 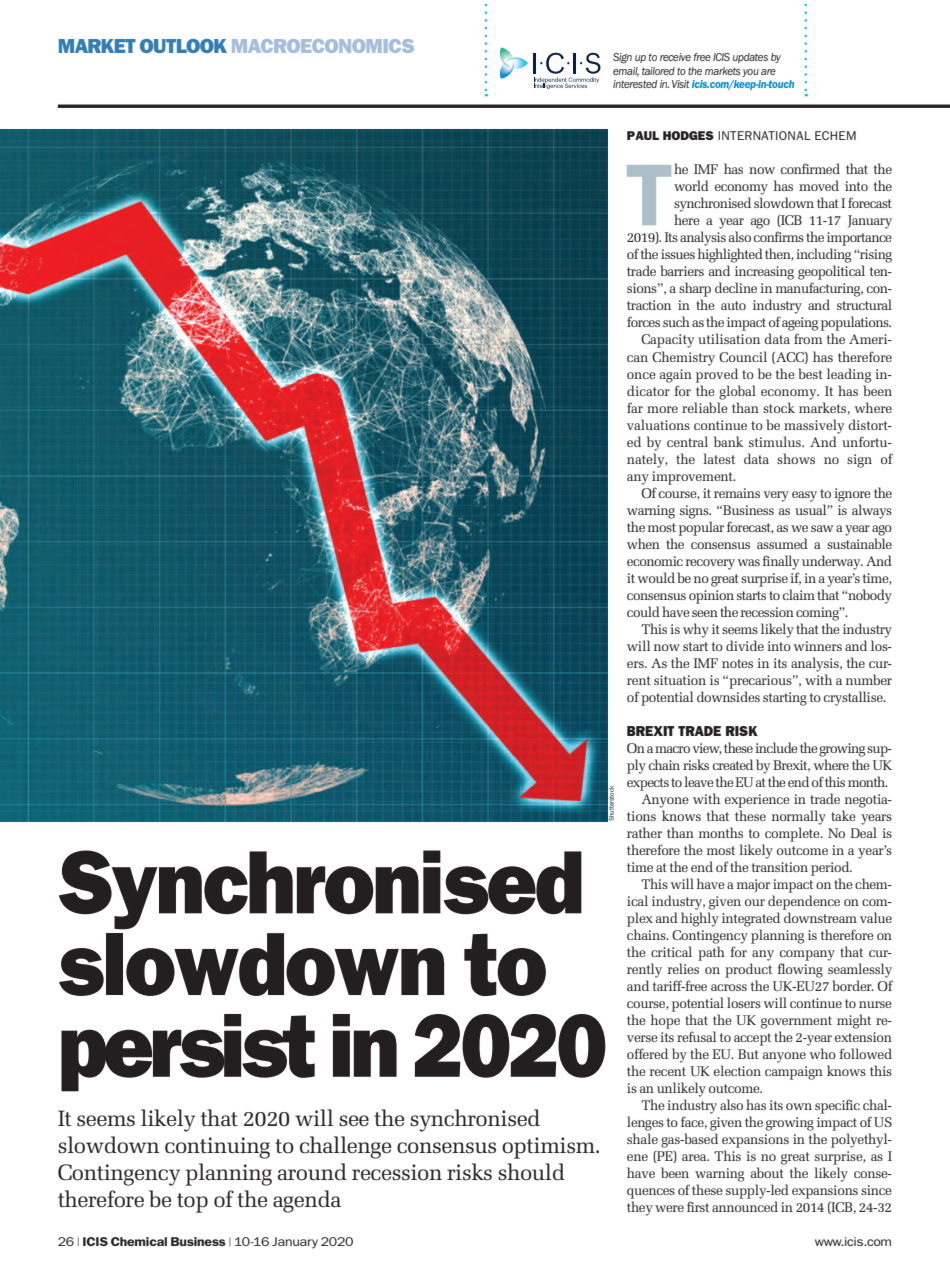 What do you see at coordinates (643, 543) in the screenshot?
I see `when` at bounding box center [643, 543].
